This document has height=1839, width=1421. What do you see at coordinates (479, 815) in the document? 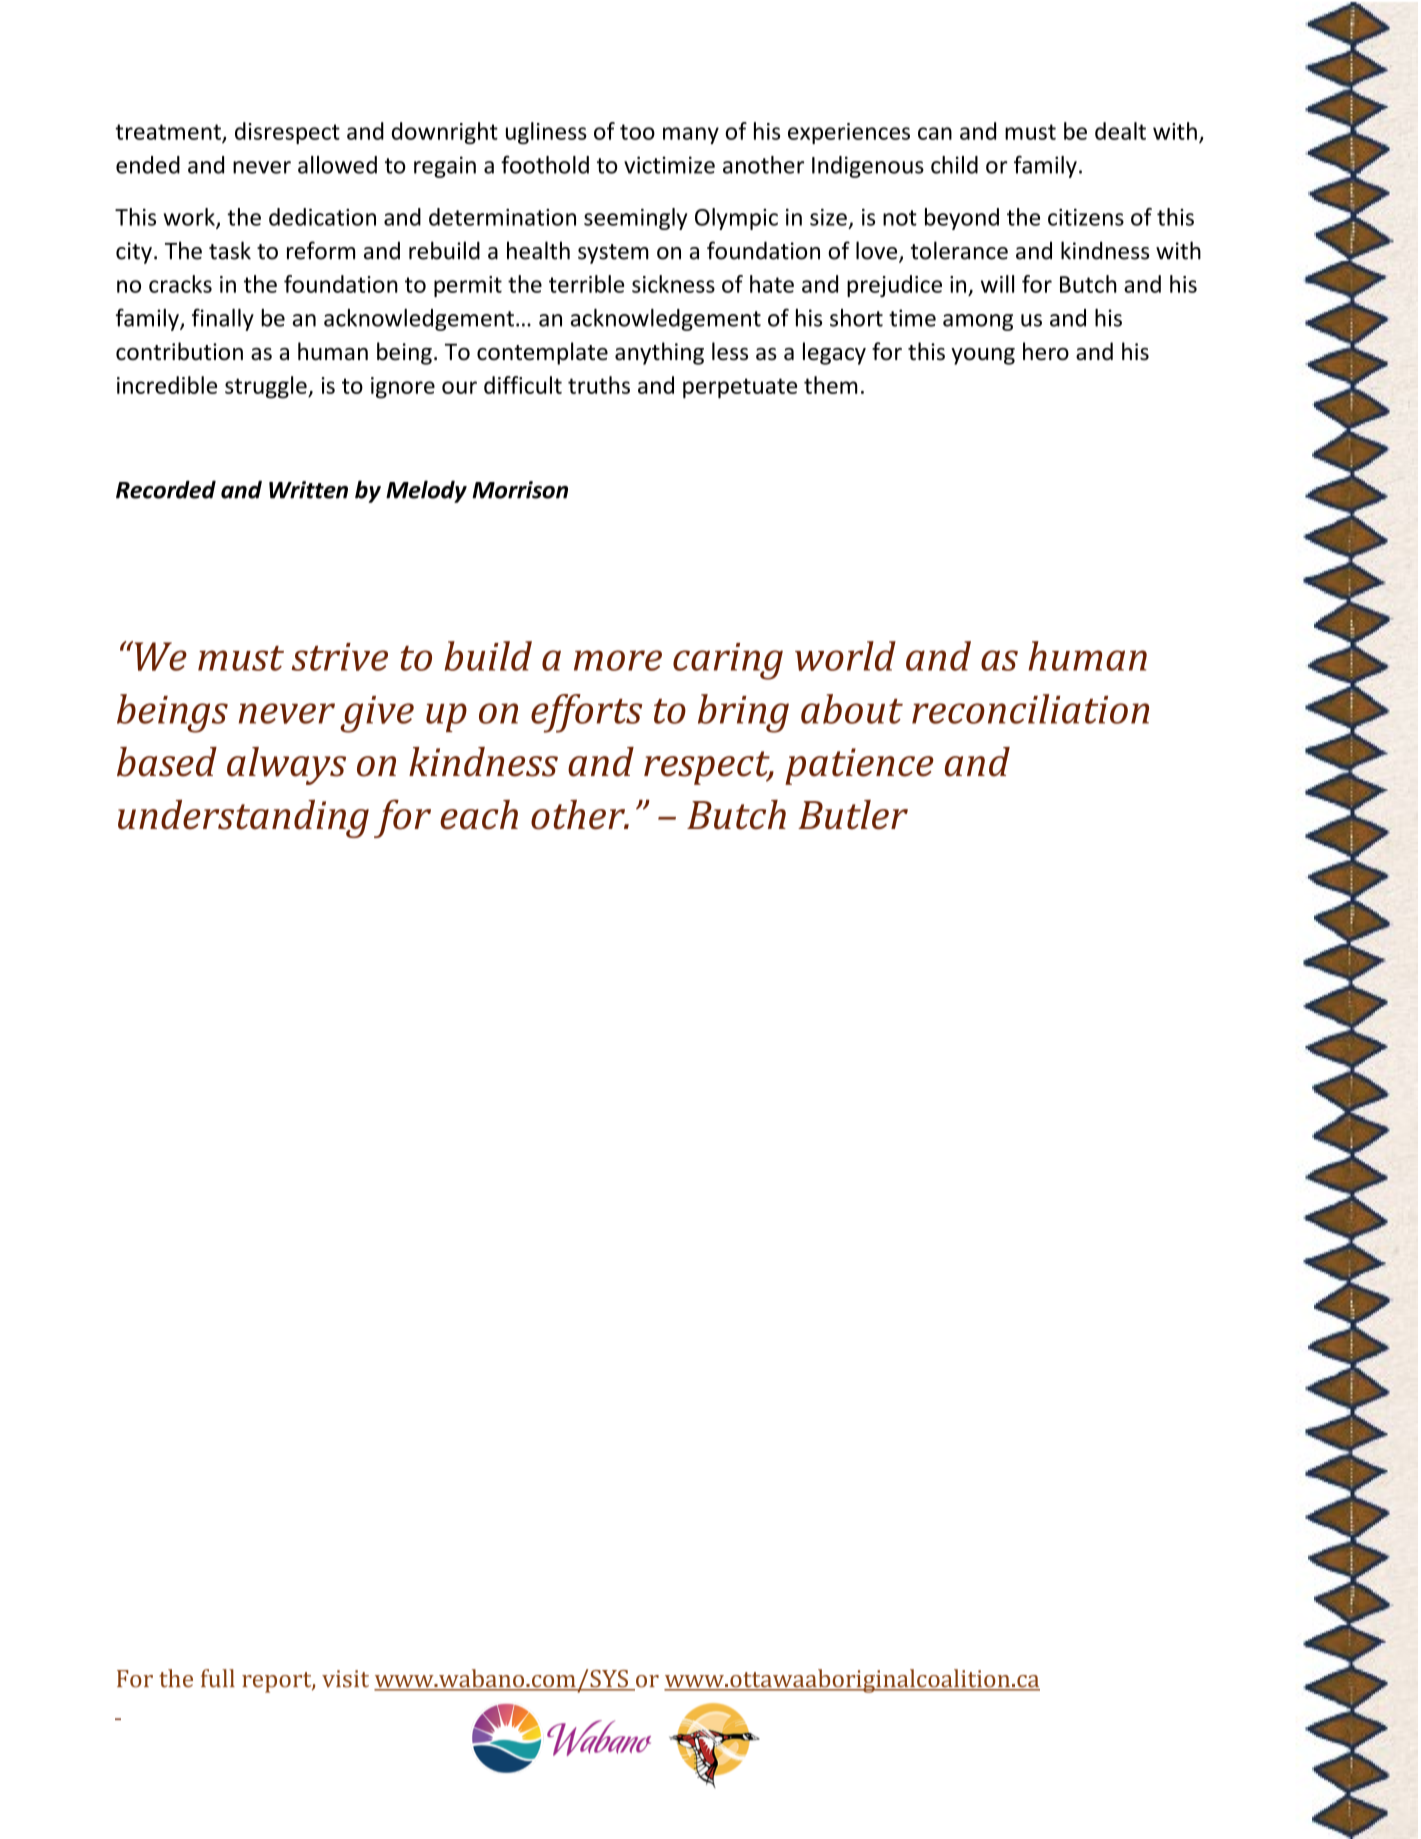
I see `each` at bounding box center [479, 815].
